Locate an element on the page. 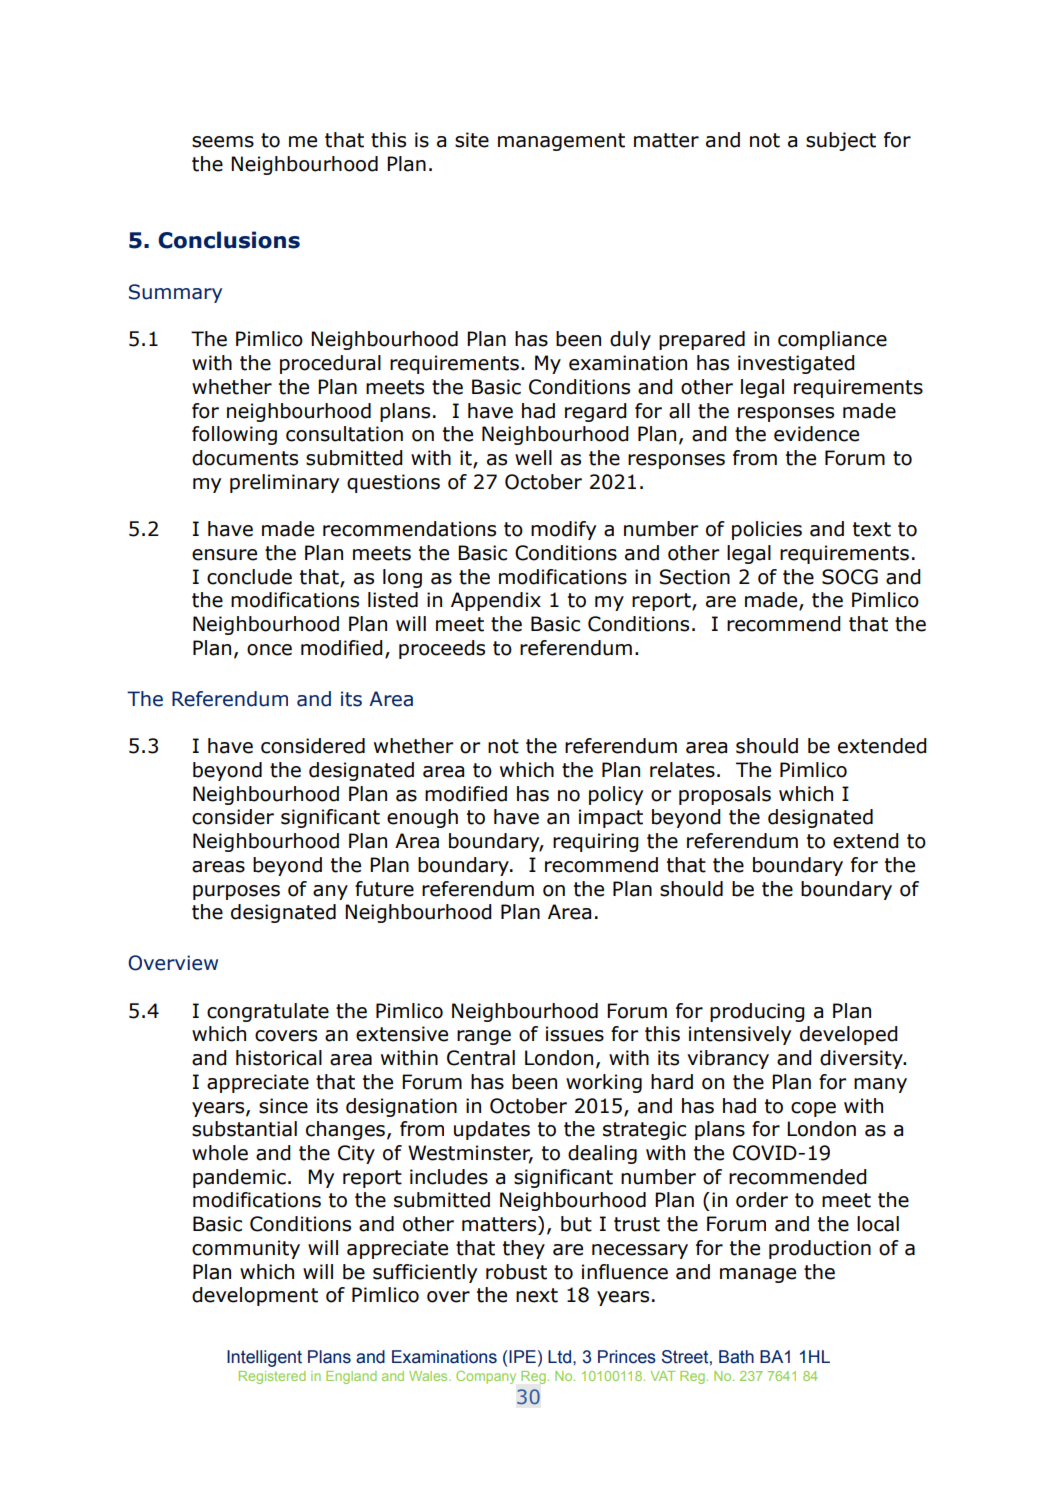 The height and width of the image is (1494, 1058). evidence is located at coordinates (816, 434).
